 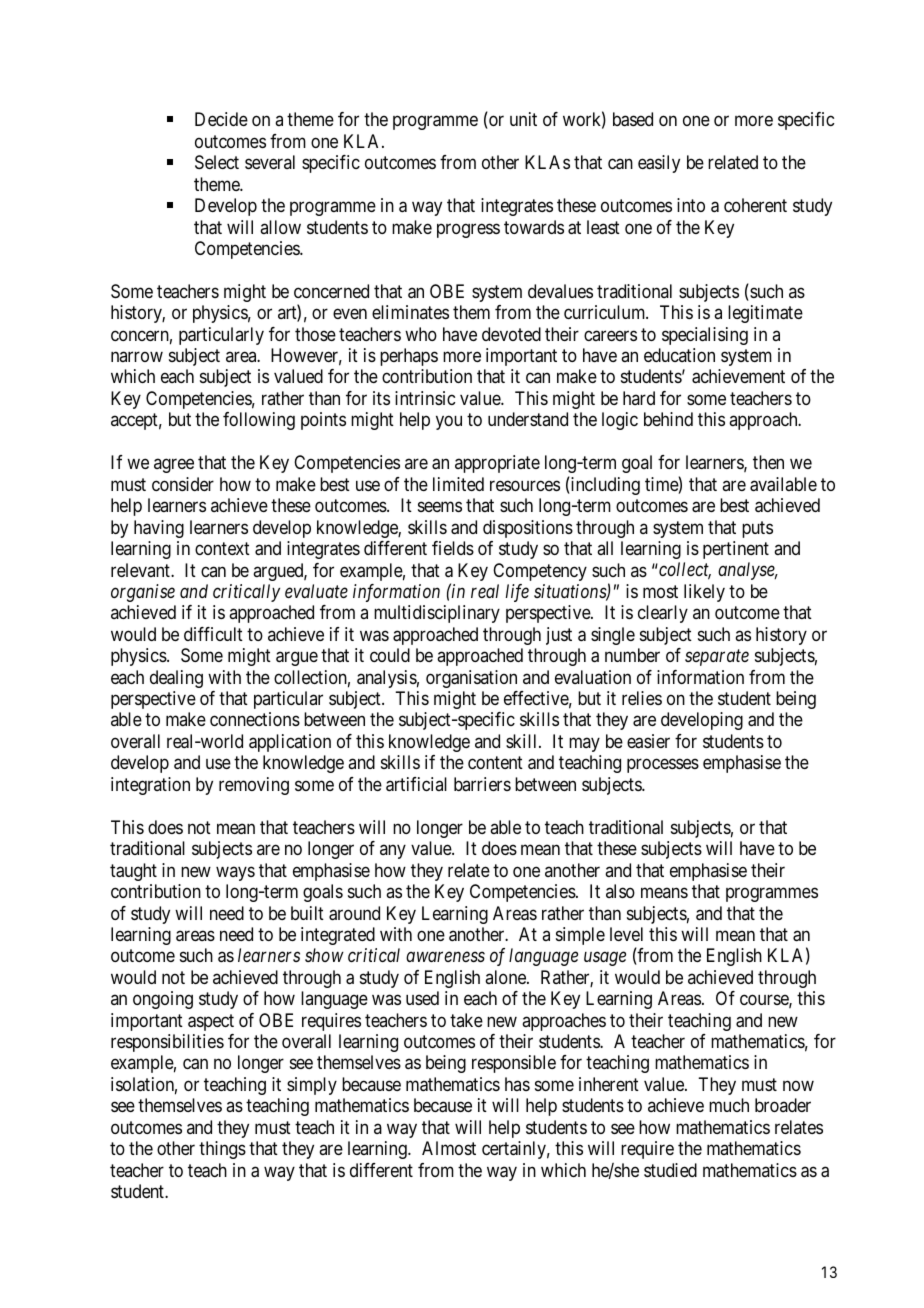 What do you see at coordinates (668, 419) in the document?
I see `behind` at bounding box center [668, 419].
